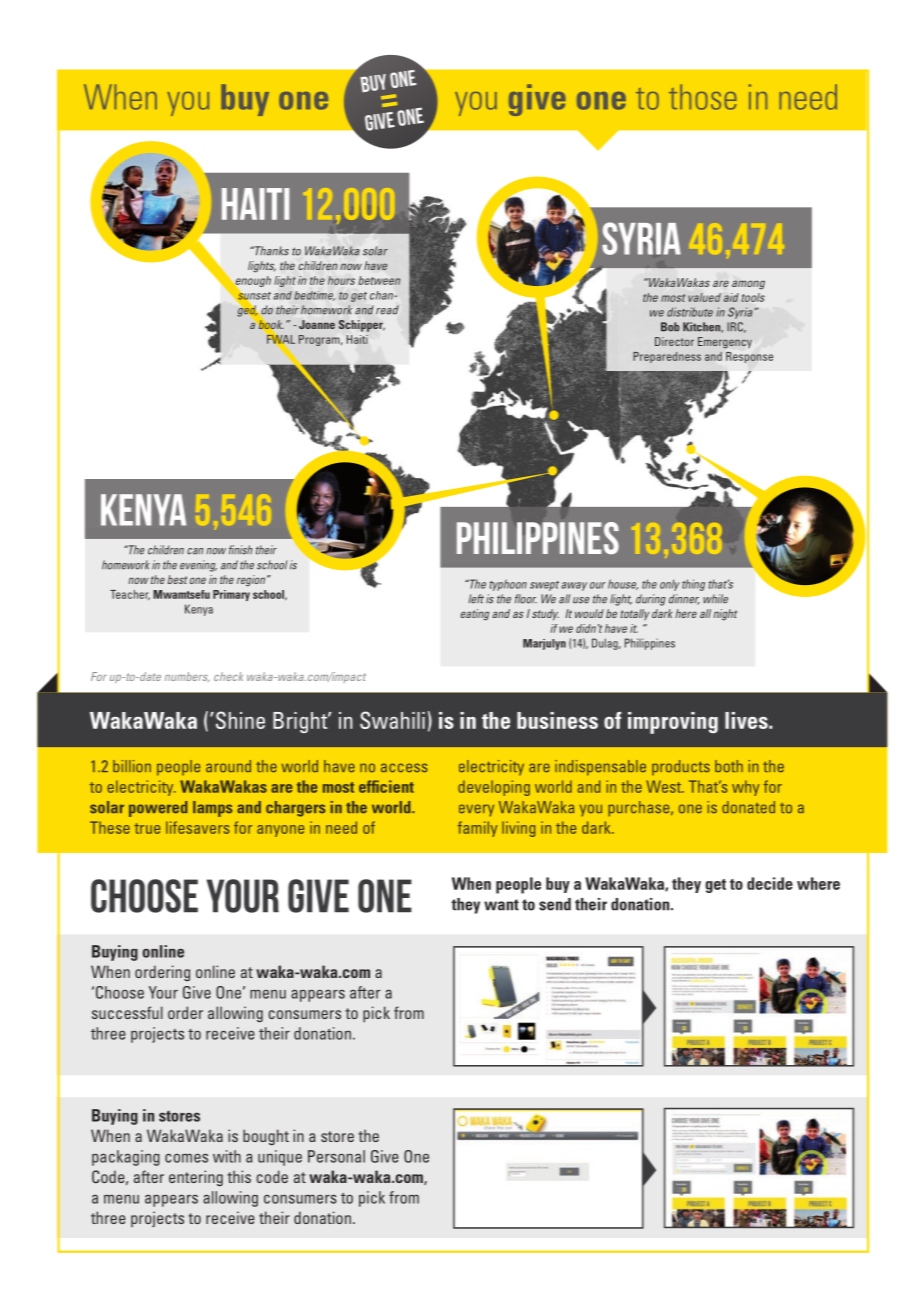 Image resolution: width=924 pixels, height=1308 pixels. What do you see at coordinates (195, 551) in the page?
I see `can` at bounding box center [195, 551].
